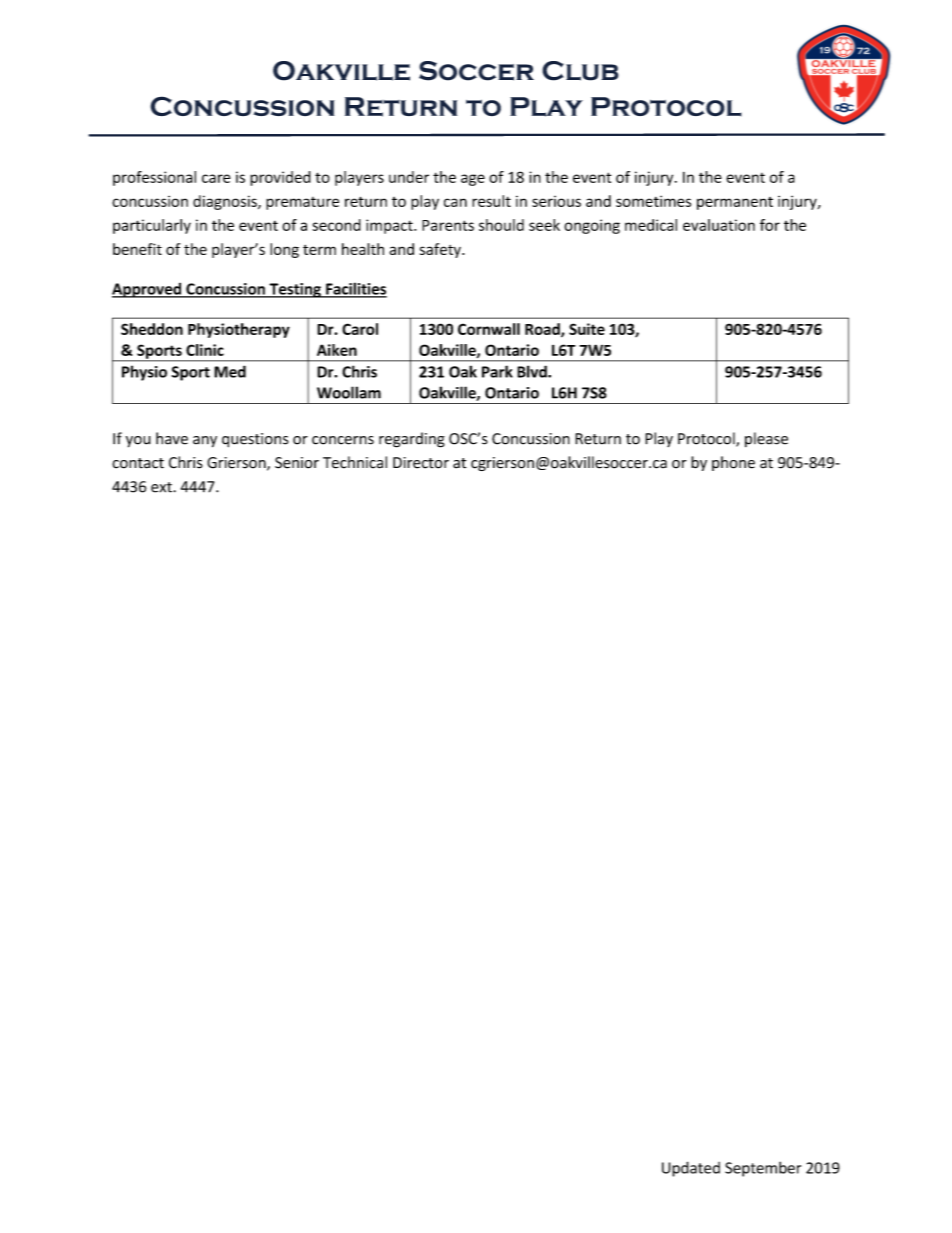 This image has width=952, height=1233. What do you see at coordinates (421, 463) in the image?
I see `Director` at bounding box center [421, 463].
